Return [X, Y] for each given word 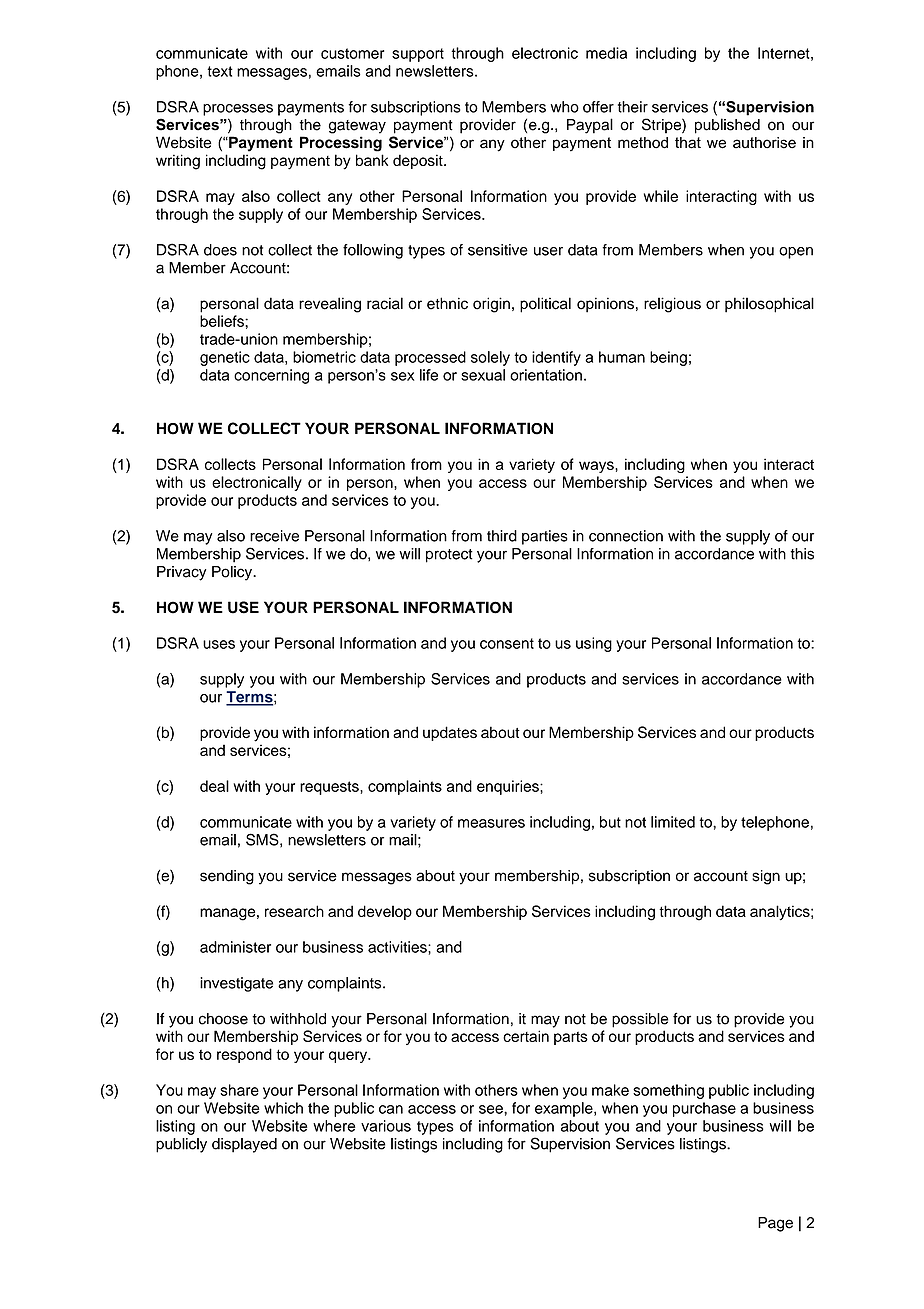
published [727, 126]
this [802, 554]
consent [507, 643]
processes [238, 110]
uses [219, 644]
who [565, 107]
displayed [244, 1145]
